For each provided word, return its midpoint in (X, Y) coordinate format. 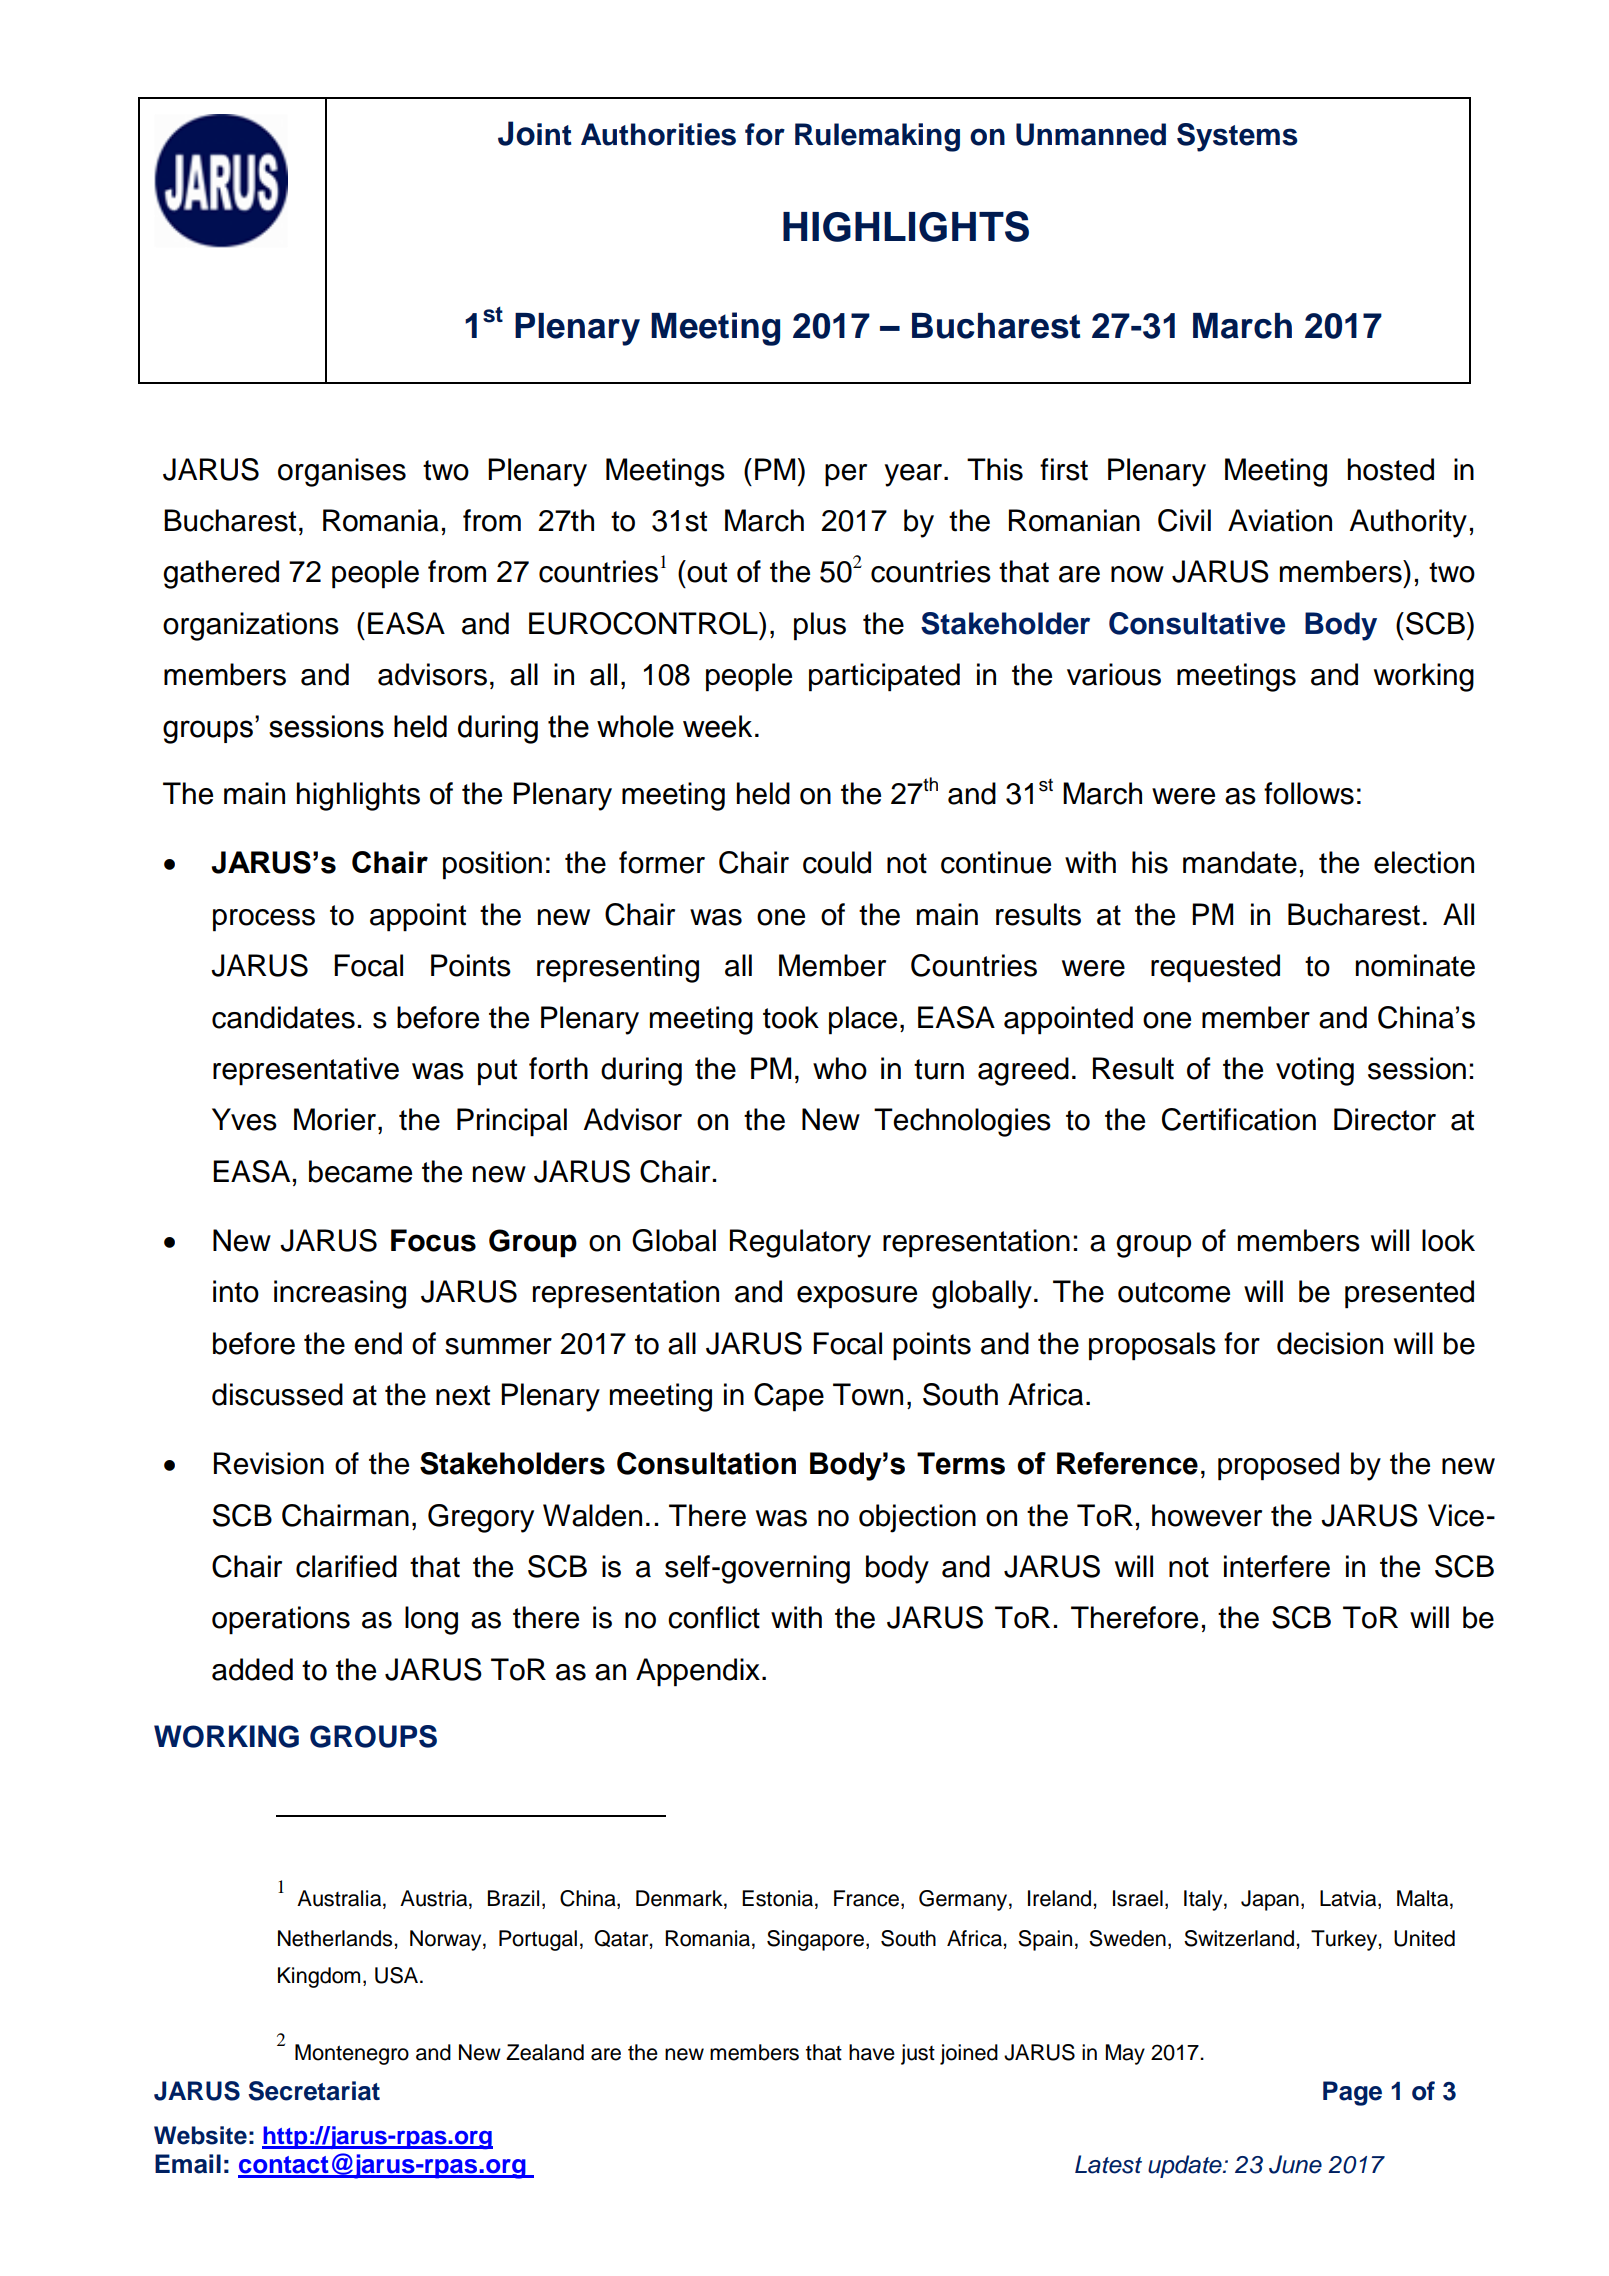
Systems (1237, 137)
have (872, 2052)
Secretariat (314, 2091)
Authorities (658, 134)
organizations (251, 626)
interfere (1277, 1566)
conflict (714, 1617)
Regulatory (800, 1243)
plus (820, 626)
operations (281, 1620)
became (360, 1171)
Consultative (1197, 623)
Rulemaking (877, 137)
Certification (1239, 1119)
